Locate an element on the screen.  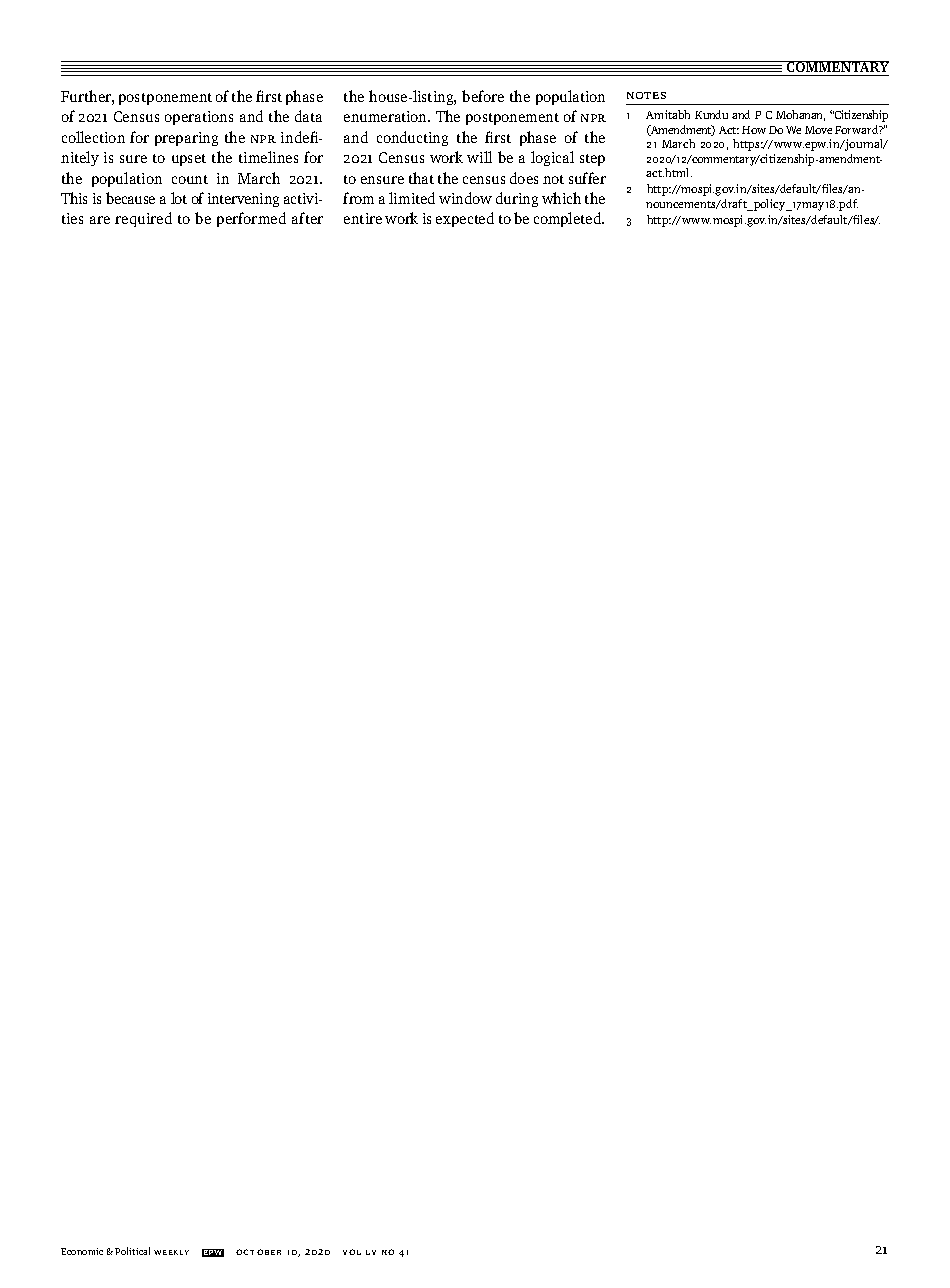
How is located at coordinates (754, 130).
